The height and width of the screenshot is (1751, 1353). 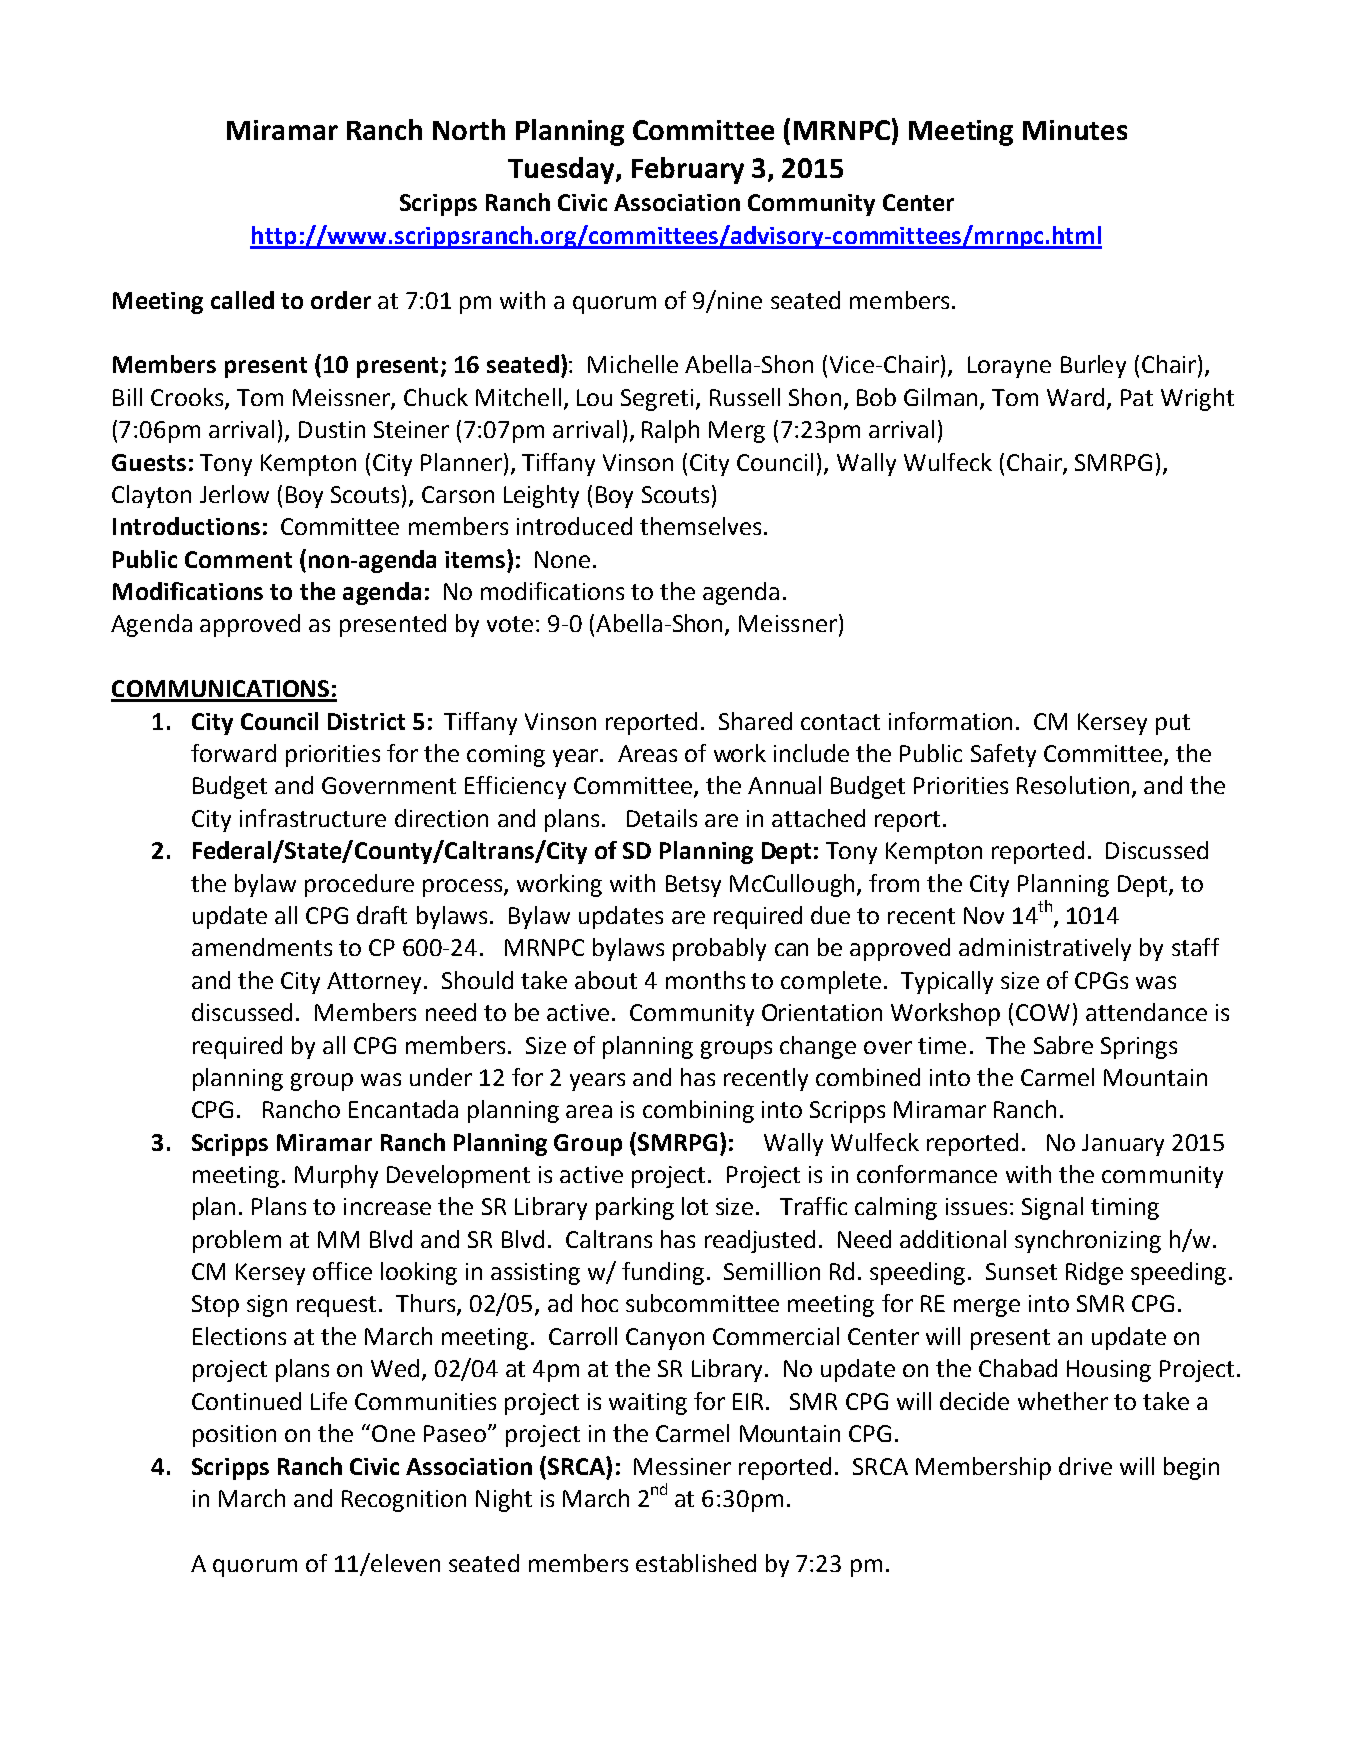 What do you see at coordinates (688, 170) in the screenshot?
I see `February` at bounding box center [688, 170].
